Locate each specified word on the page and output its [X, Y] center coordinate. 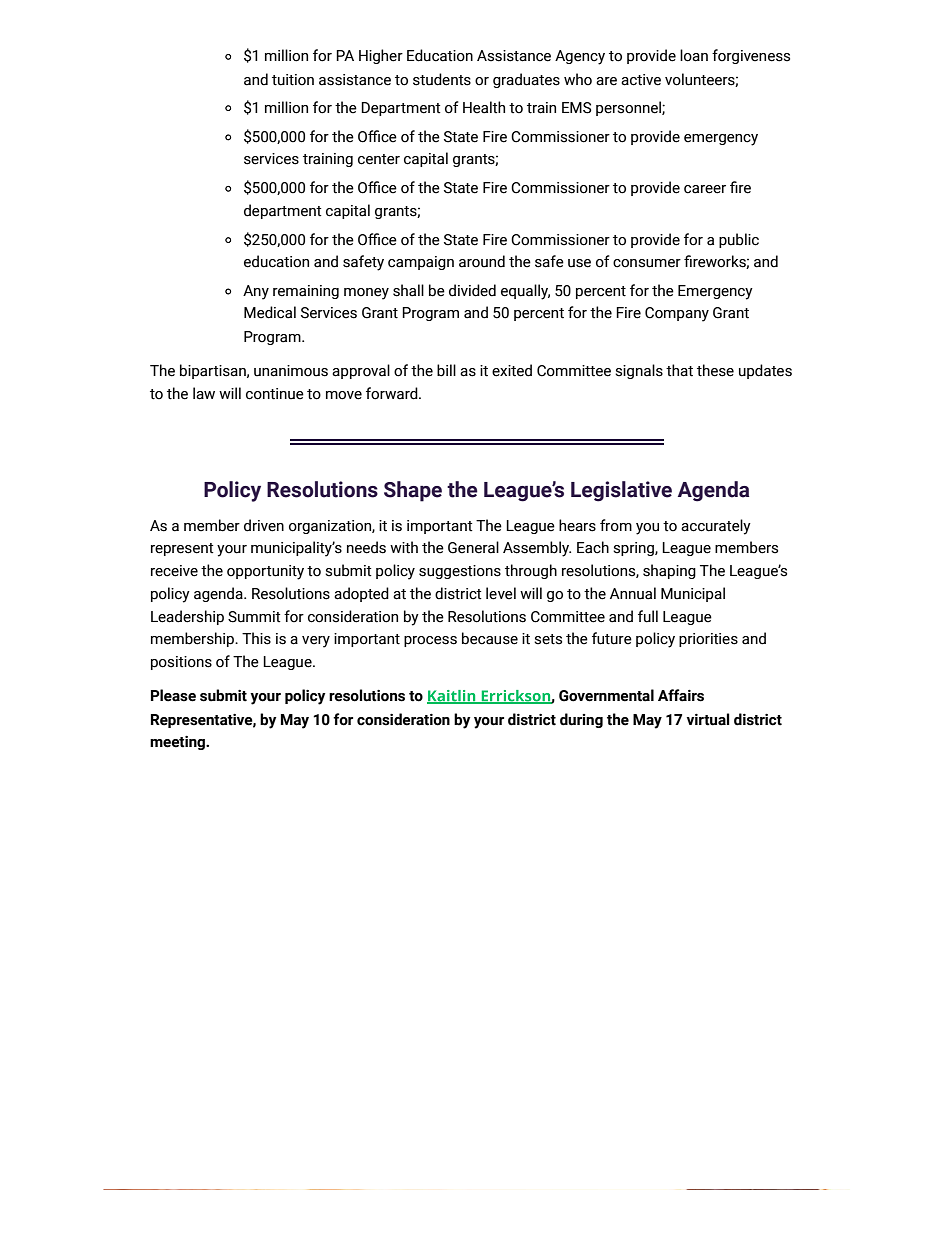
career [705, 189]
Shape [413, 491]
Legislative [621, 491]
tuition [293, 80]
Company [677, 314]
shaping [669, 571]
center [379, 159]
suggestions [460, 572]
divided [472, 290]
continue [275, 394]
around [482, 261]
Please [173, 695]
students [442, 79]
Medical [270, 312]
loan [694, 55]
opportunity [265, 572]
